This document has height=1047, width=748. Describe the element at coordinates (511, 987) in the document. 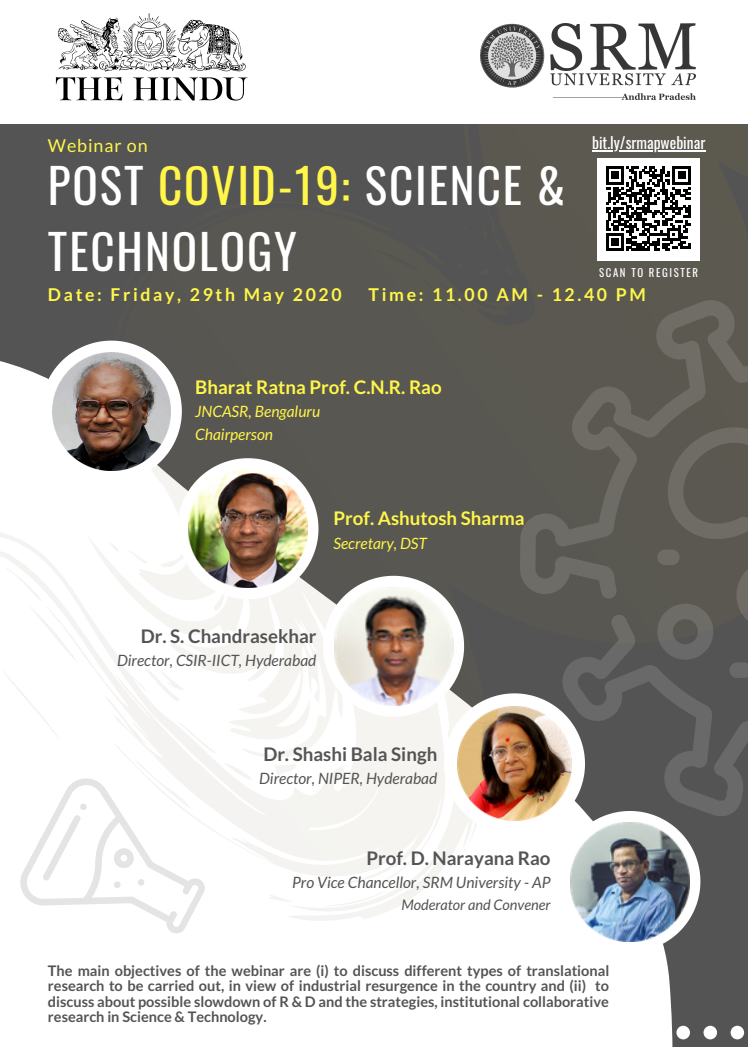

I see `country` at that location.
